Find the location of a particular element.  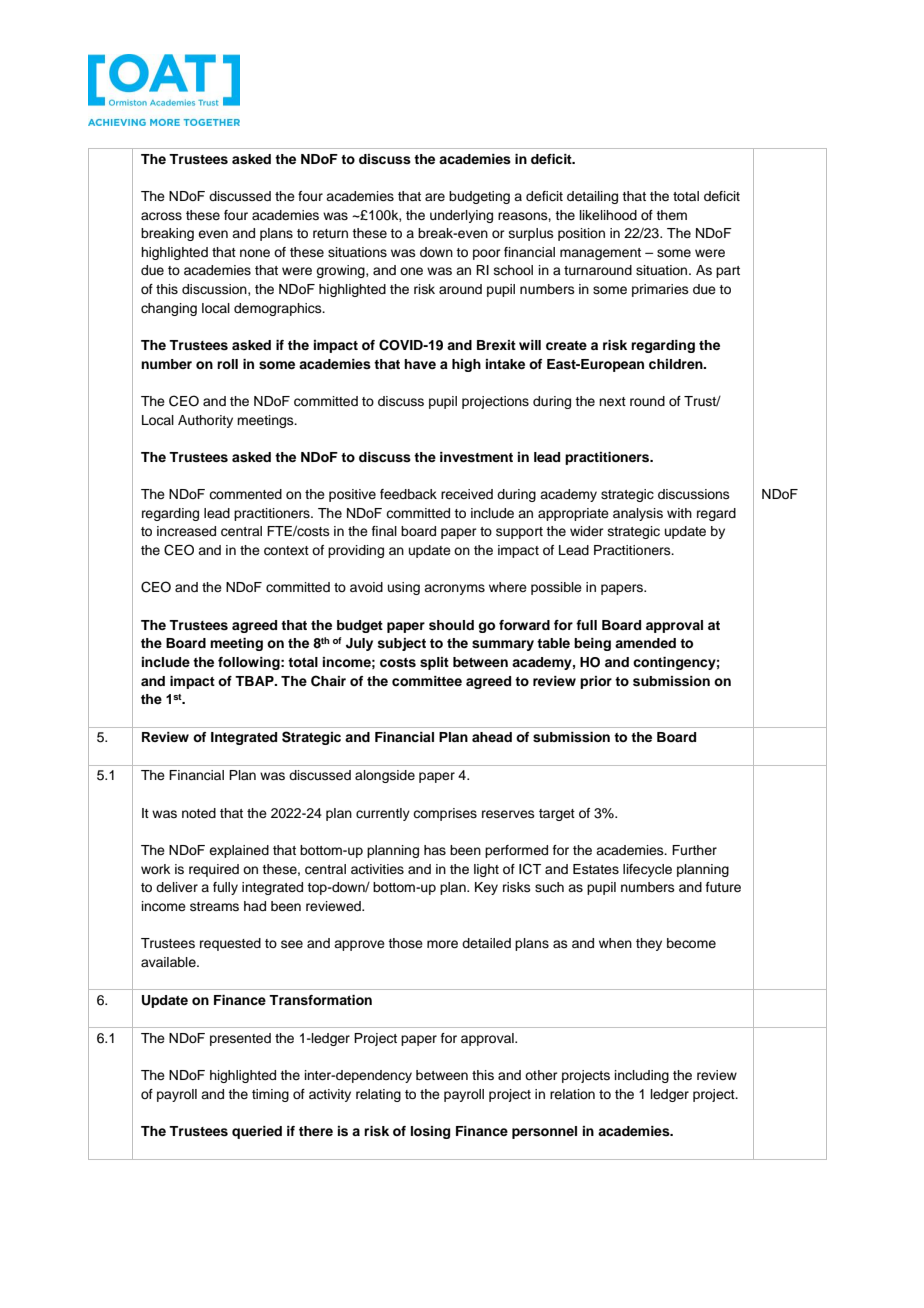

analysis is located at coordinates (638, 514).
